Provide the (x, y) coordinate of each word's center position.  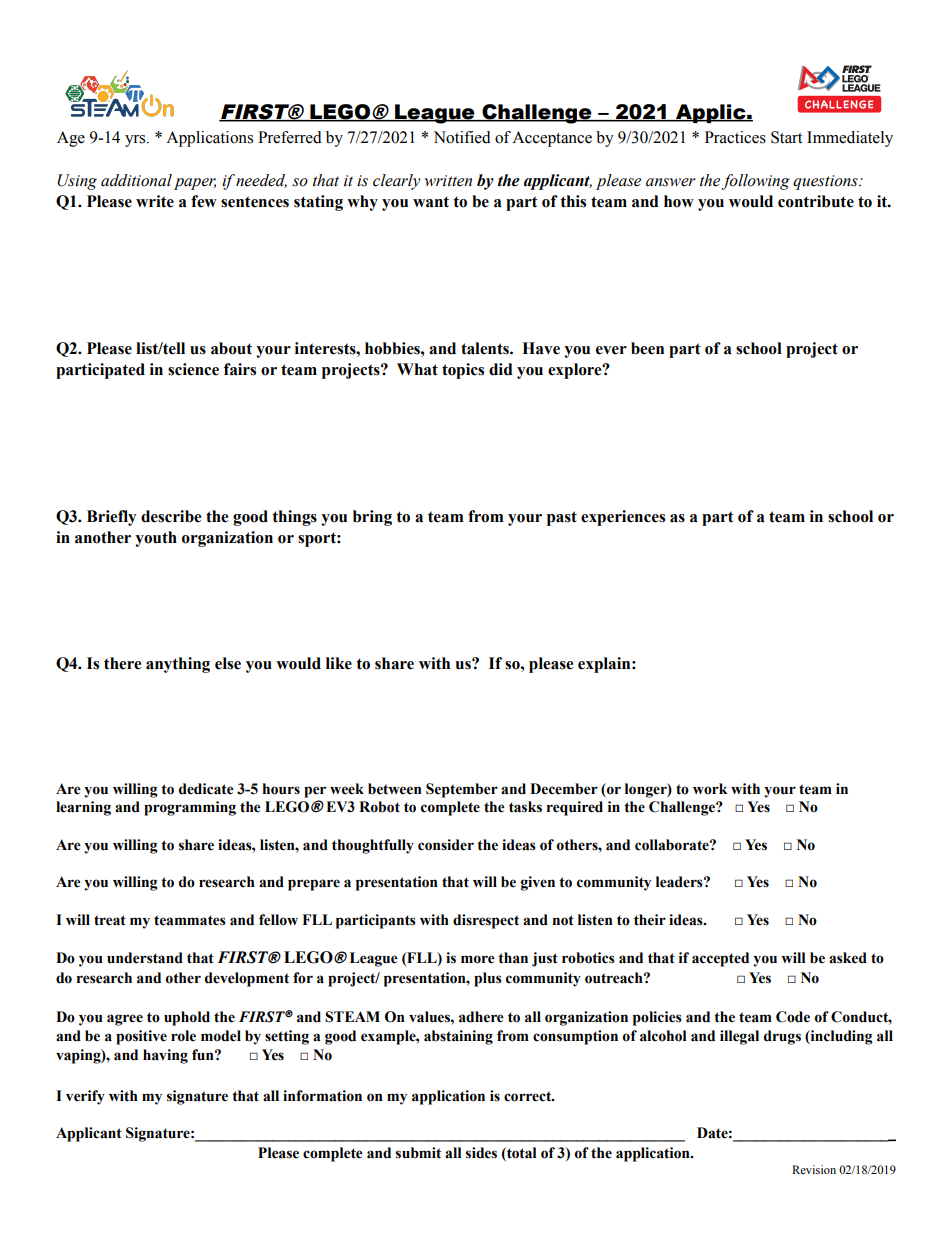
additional (136, 180)
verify (85, 1097)
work (710, 789)
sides (481, 1153)
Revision (814, 1169)
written (448, 181)
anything (178, 665)
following (755, 182)
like (339, 663)
